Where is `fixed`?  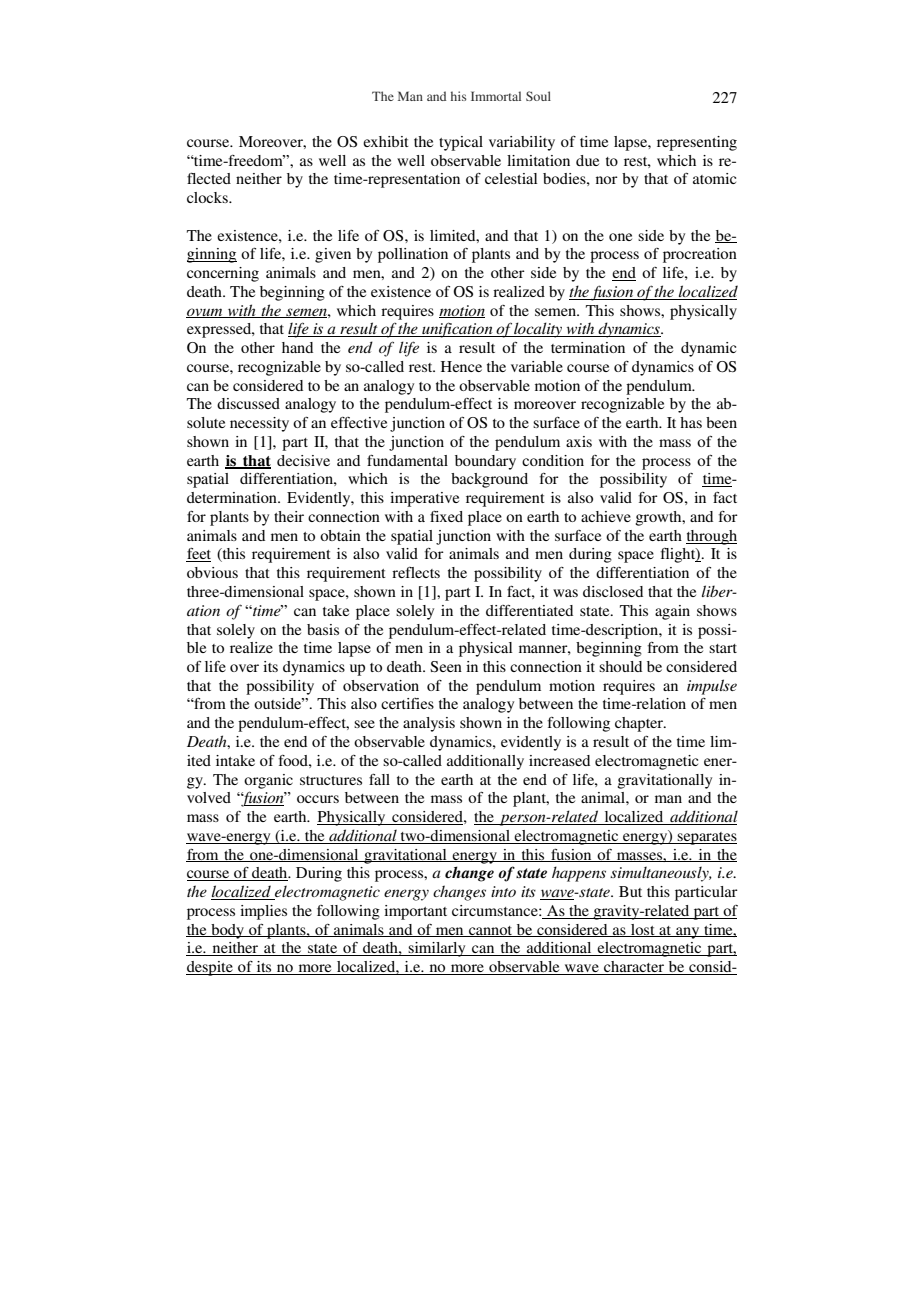 fixed is located at coordinates (446, 516).
